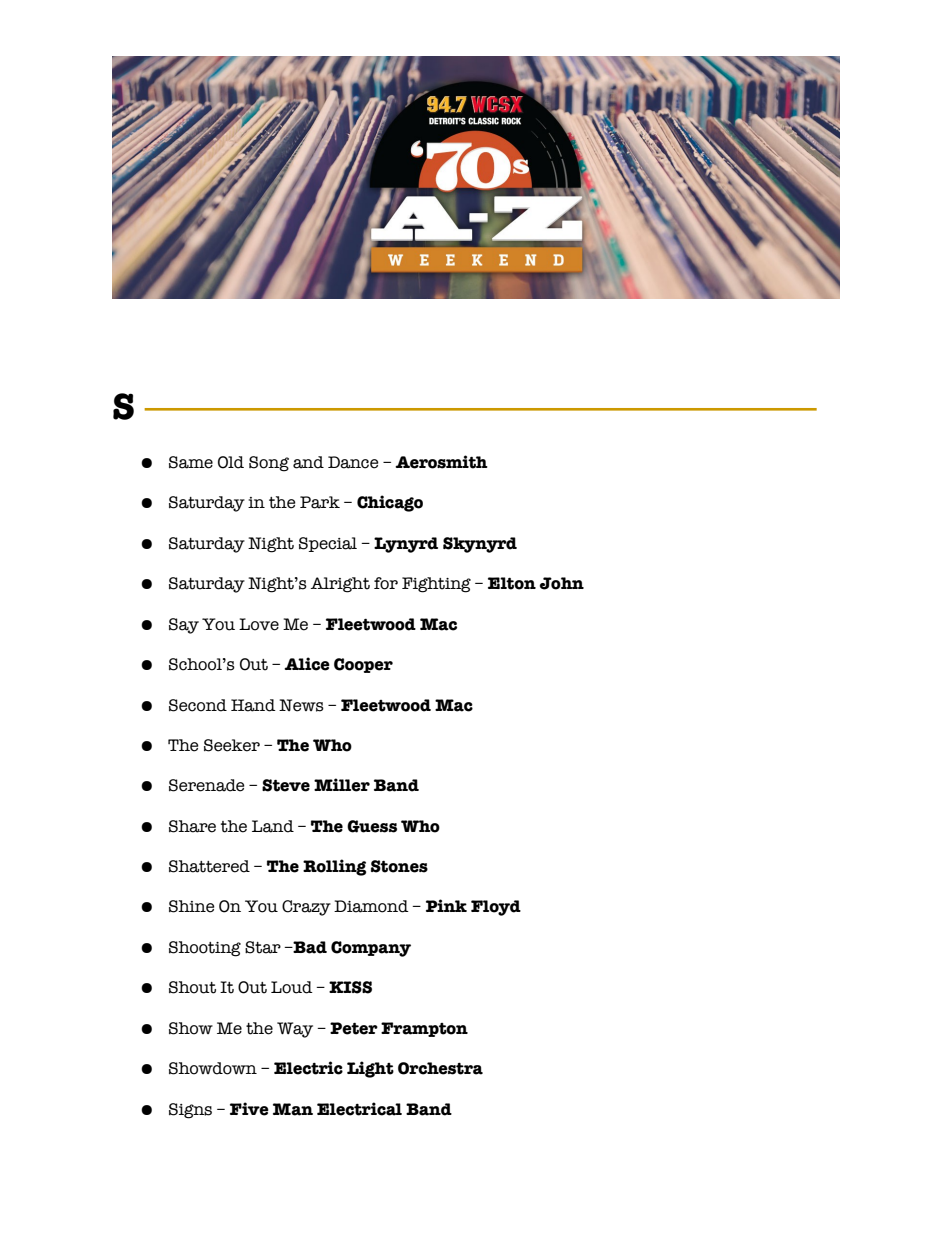 This image has width=952, height=1233. What do you see at coordinates (205, 949) in the image?
I see `Shooting` at bounding box center [205, 949].
